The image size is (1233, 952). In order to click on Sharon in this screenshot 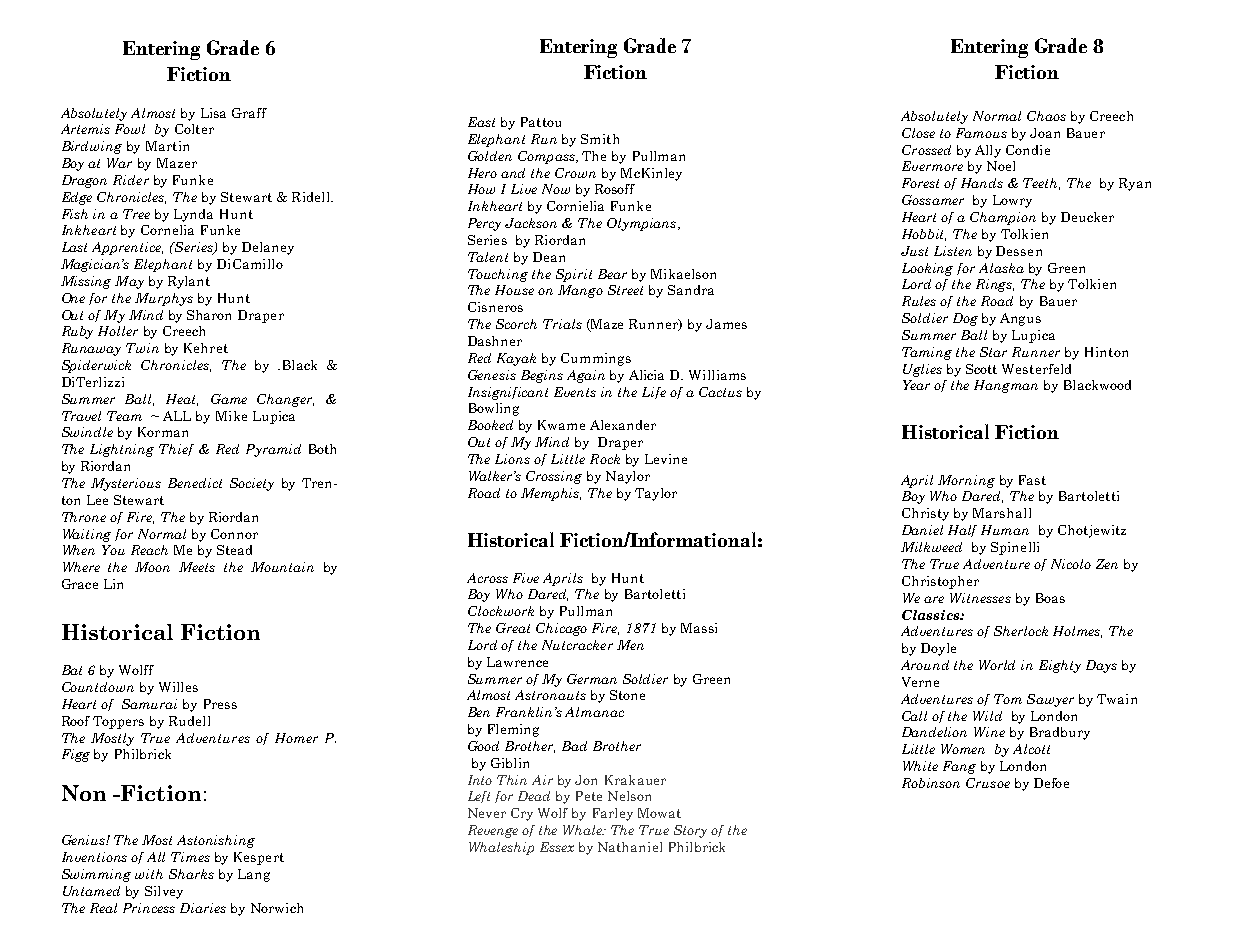, I will do `click(209, 315)`.
